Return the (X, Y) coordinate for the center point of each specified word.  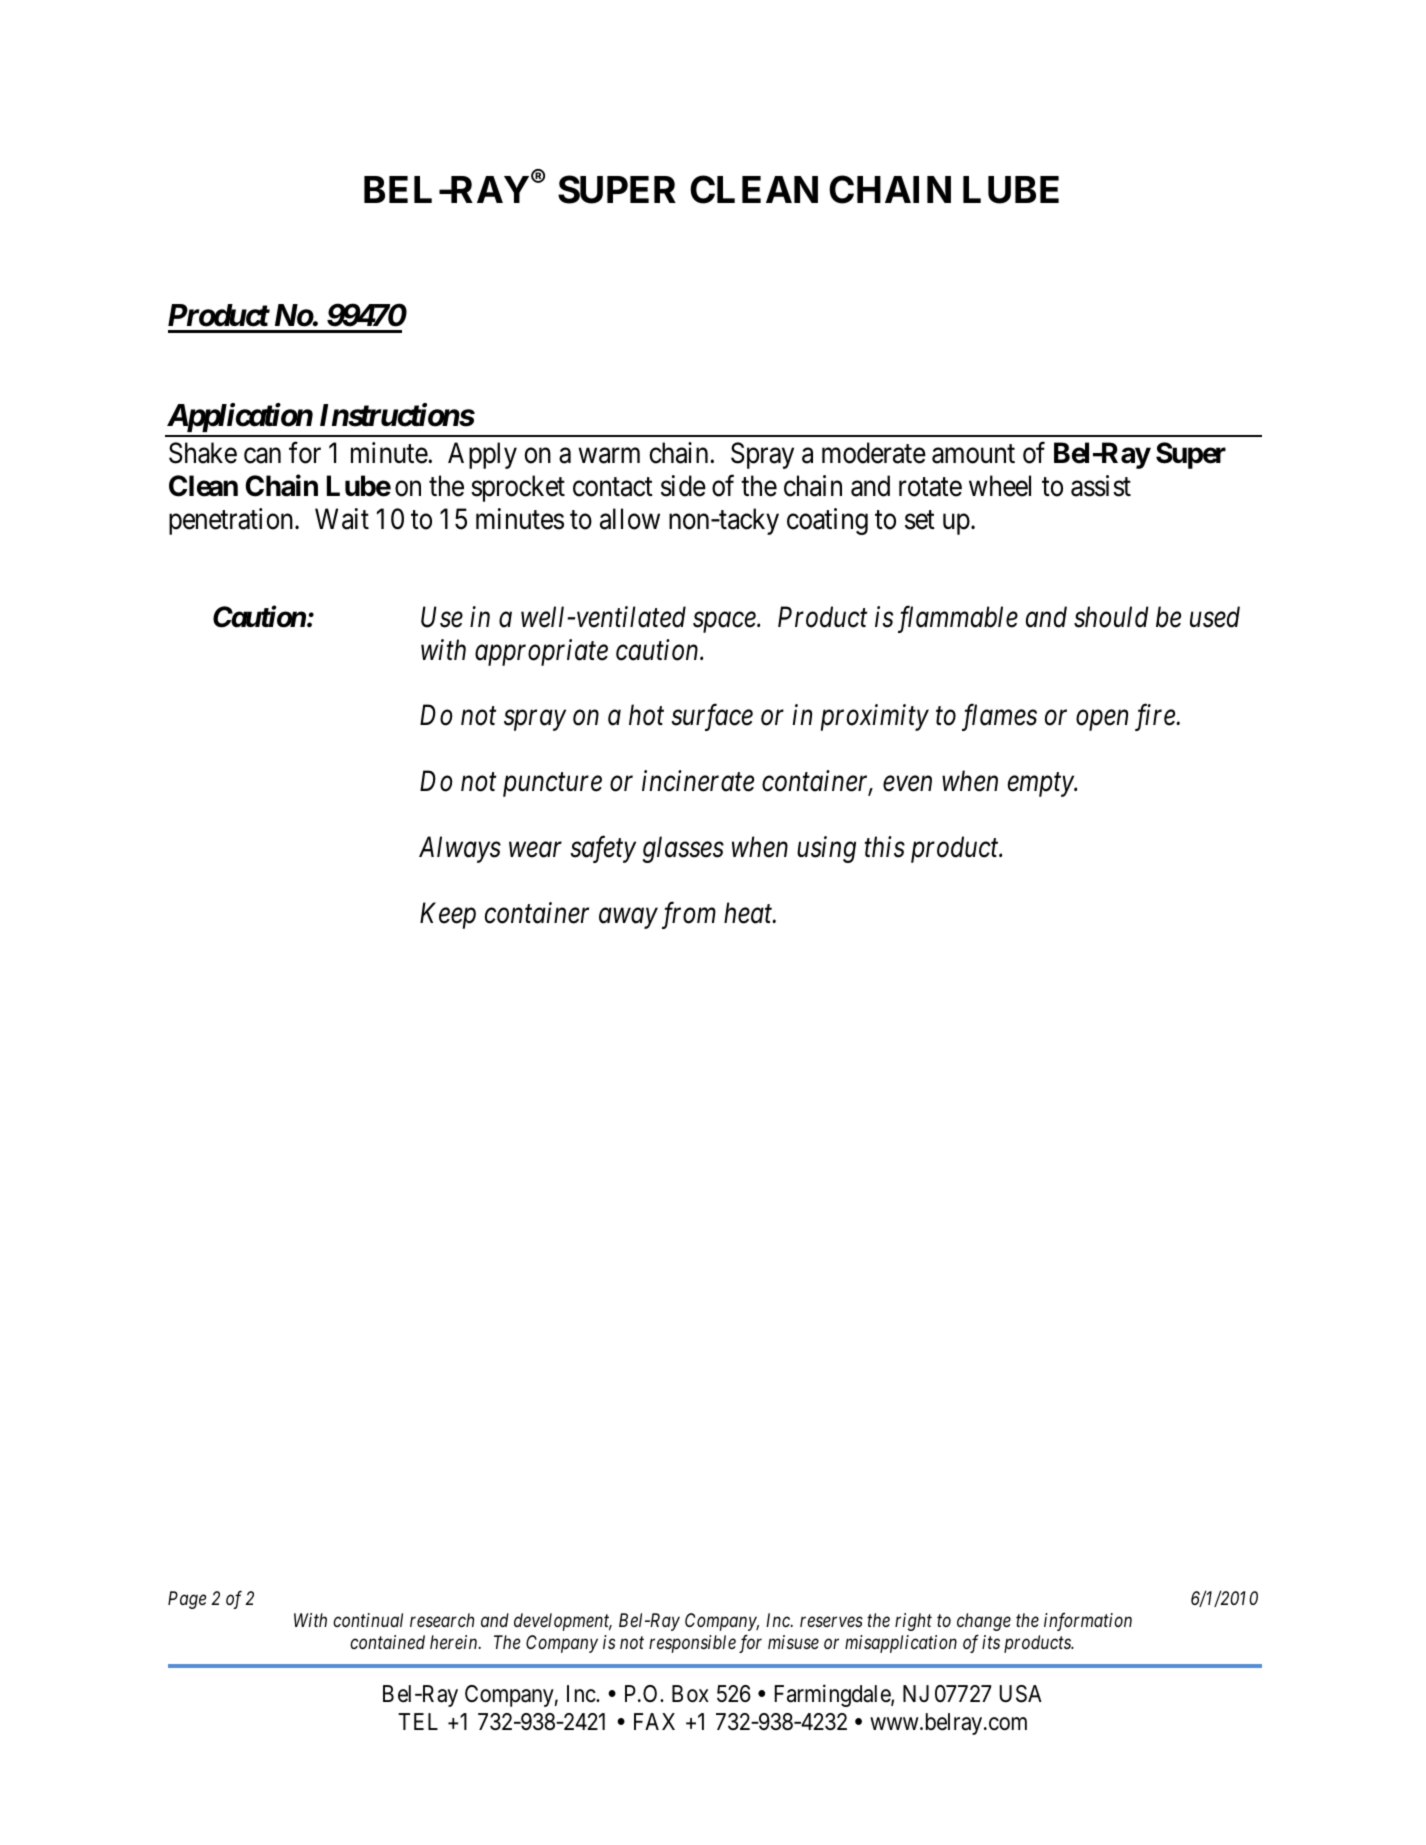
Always (460, 849)
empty (1041, 785)
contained (387, 1642)
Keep (448, 916)
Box (690, 1694)
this (885, 847)
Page (187, 1600)
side (683, 486)
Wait (342, 519)
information (1088, 1621)
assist (1101, 486)
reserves (831, 1621)
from (689, 915)
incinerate (698, 781)
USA (1021, 1694)
